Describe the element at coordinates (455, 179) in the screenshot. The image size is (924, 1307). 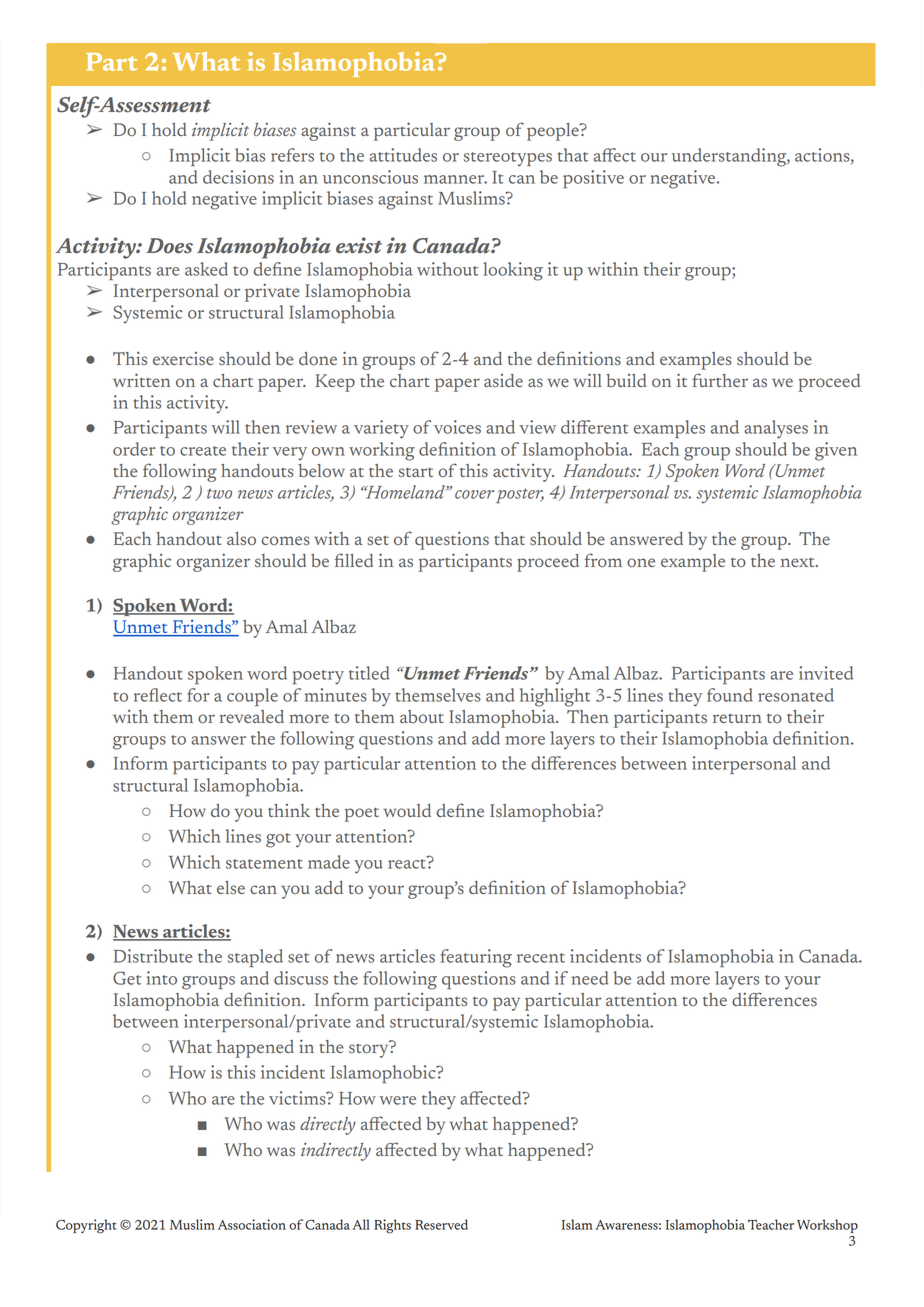
I see `manner` at that location.
